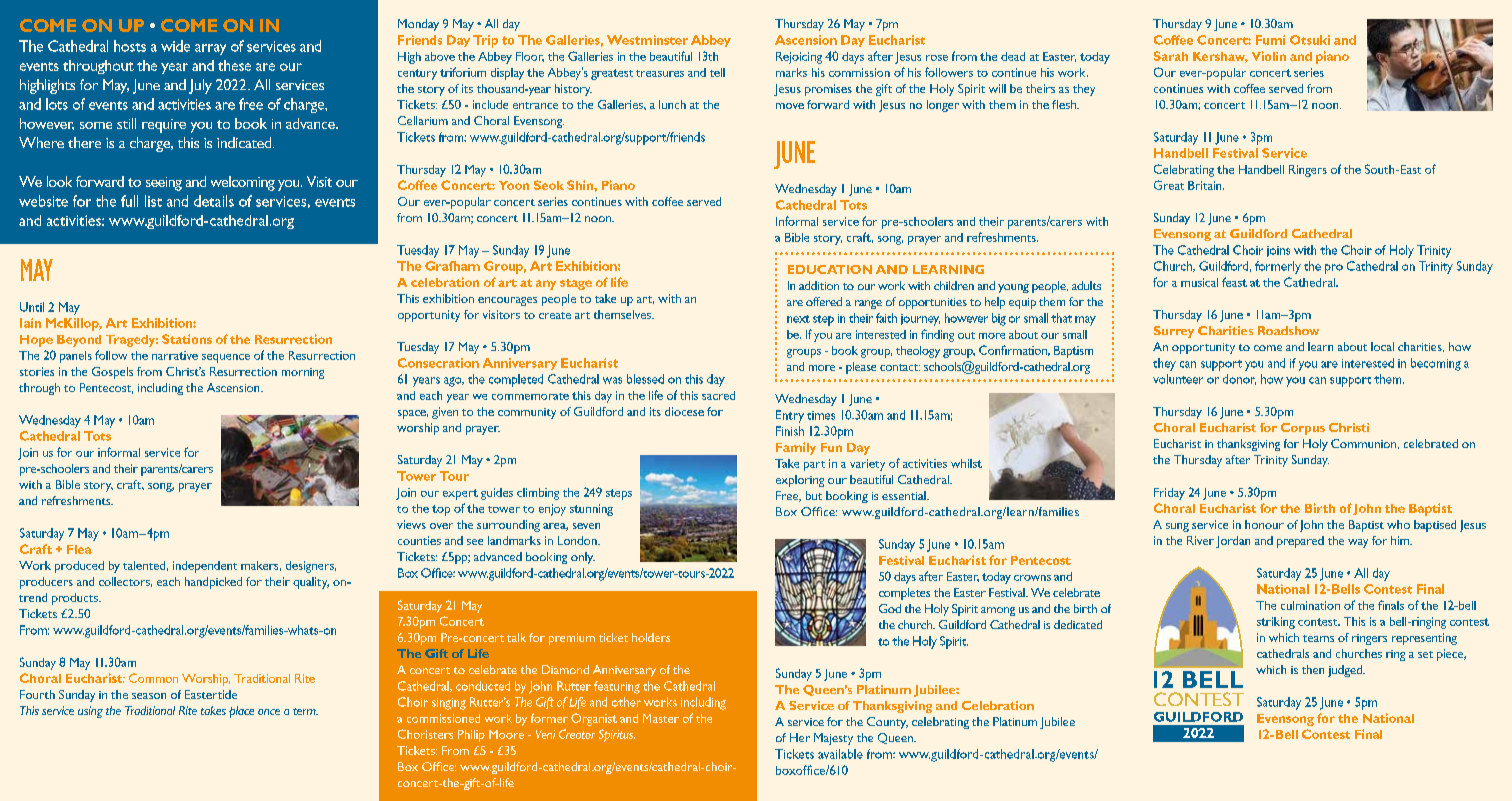 The height and width of the page is (801, 1512). Describe the element at coordinates (210, 49) in the page. I see `array` at that location.
